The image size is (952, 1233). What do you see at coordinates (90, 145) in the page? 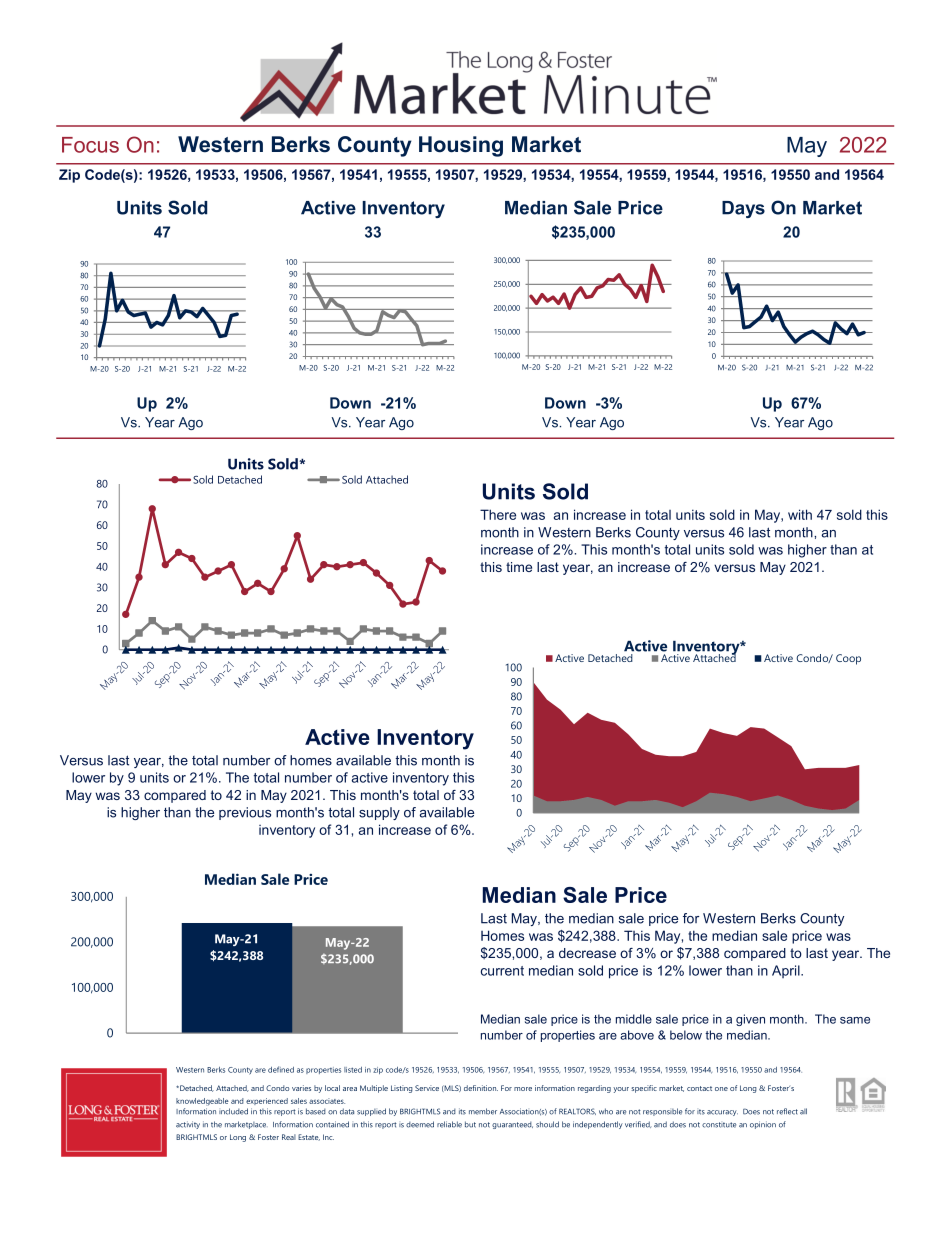
I see `Focus` at bounding box center [90, 145].
